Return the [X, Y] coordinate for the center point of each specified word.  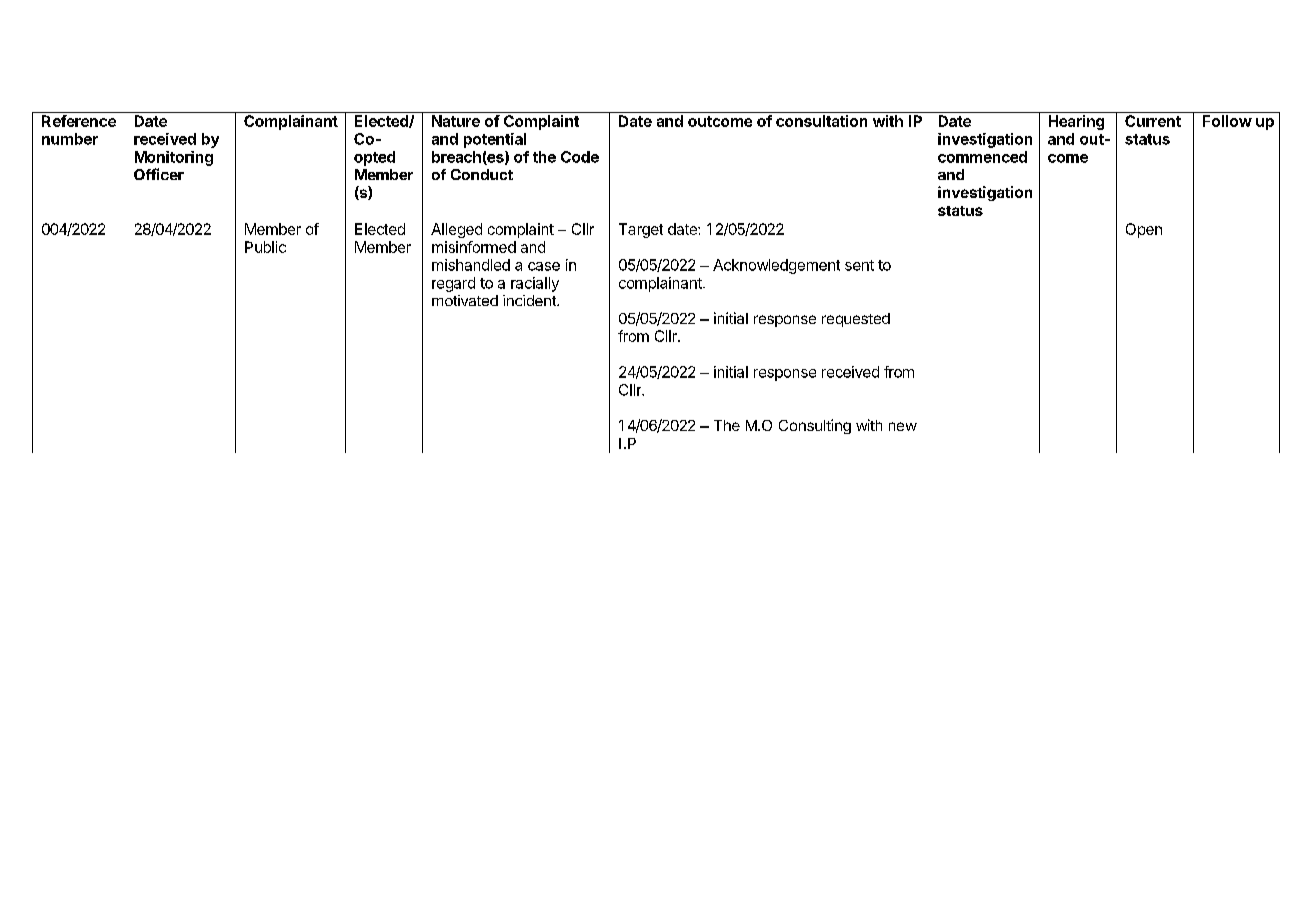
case [544, 266]
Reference [79, 121]
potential [495, 140]
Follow [1227, 121]
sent [859, 265]
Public [265, 247]
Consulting [815, 426]
